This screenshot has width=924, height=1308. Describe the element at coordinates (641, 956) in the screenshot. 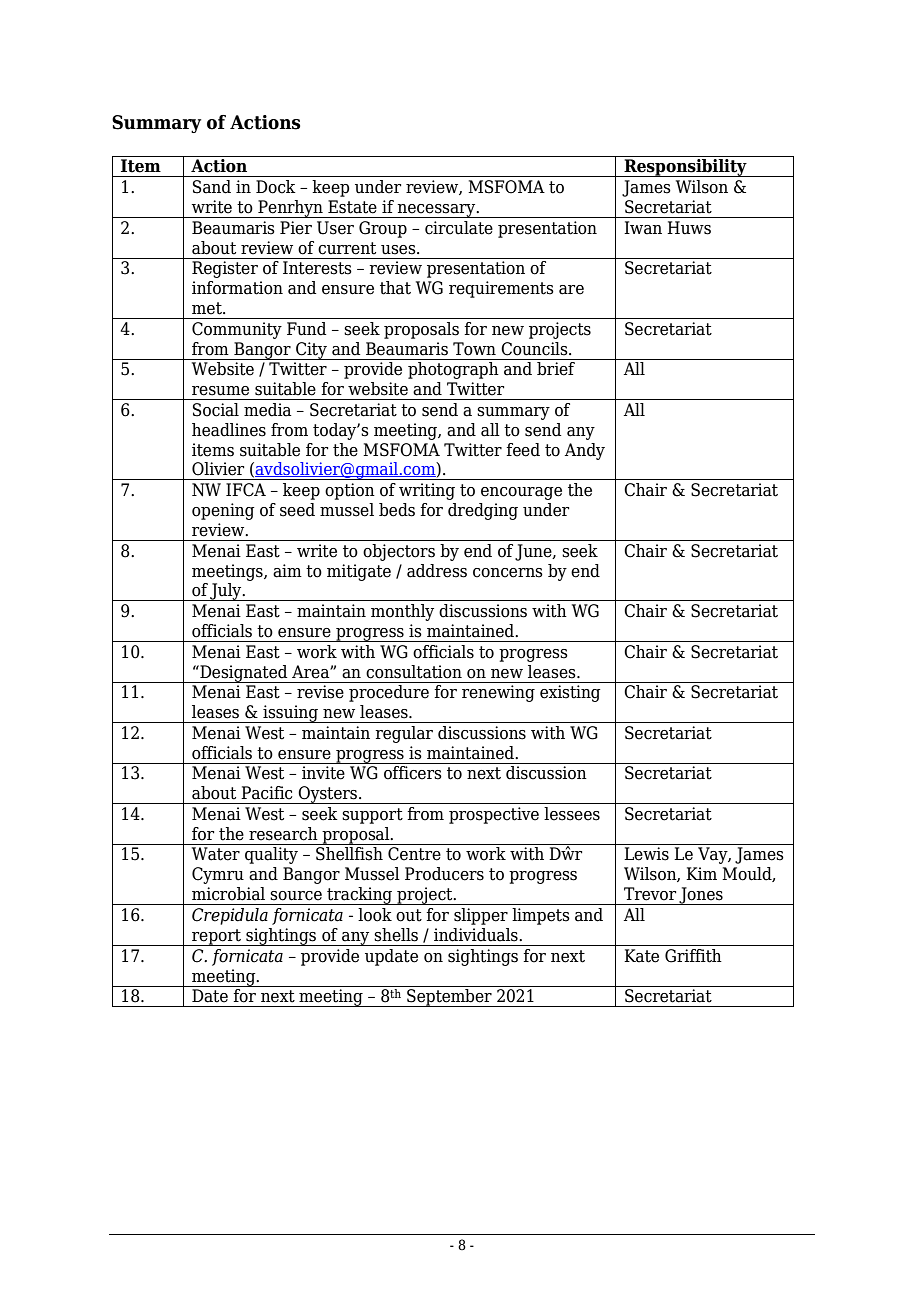

I see `Kate` at that location.
